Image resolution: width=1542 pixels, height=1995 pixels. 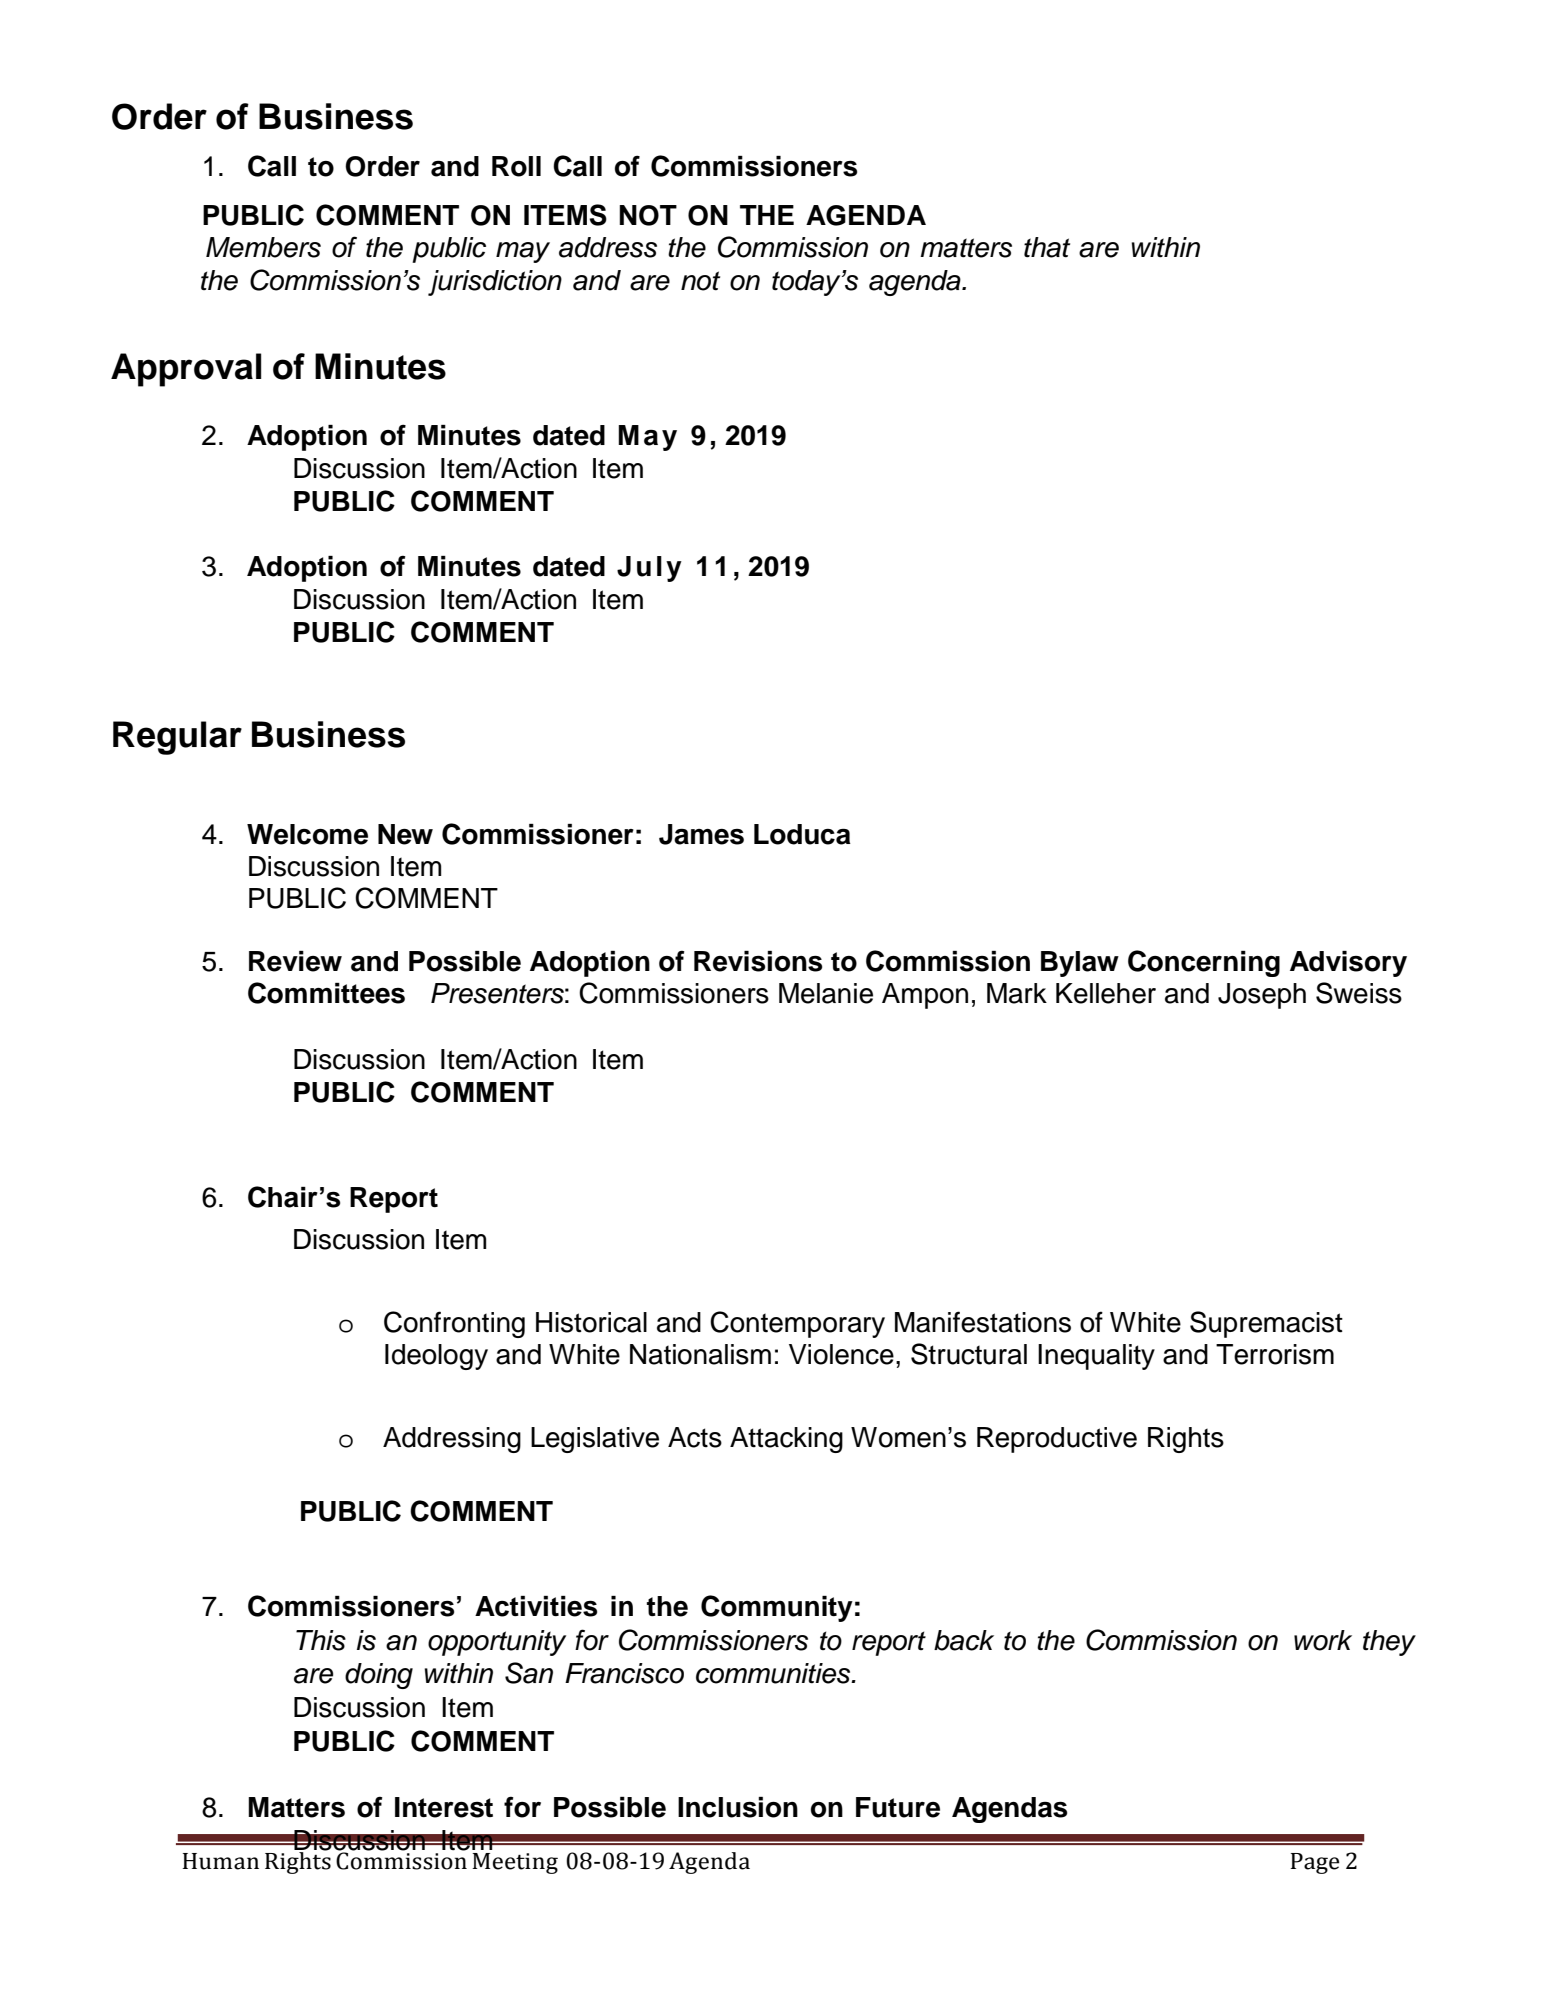 I want to click on that, so click(x=1047, y=247).
